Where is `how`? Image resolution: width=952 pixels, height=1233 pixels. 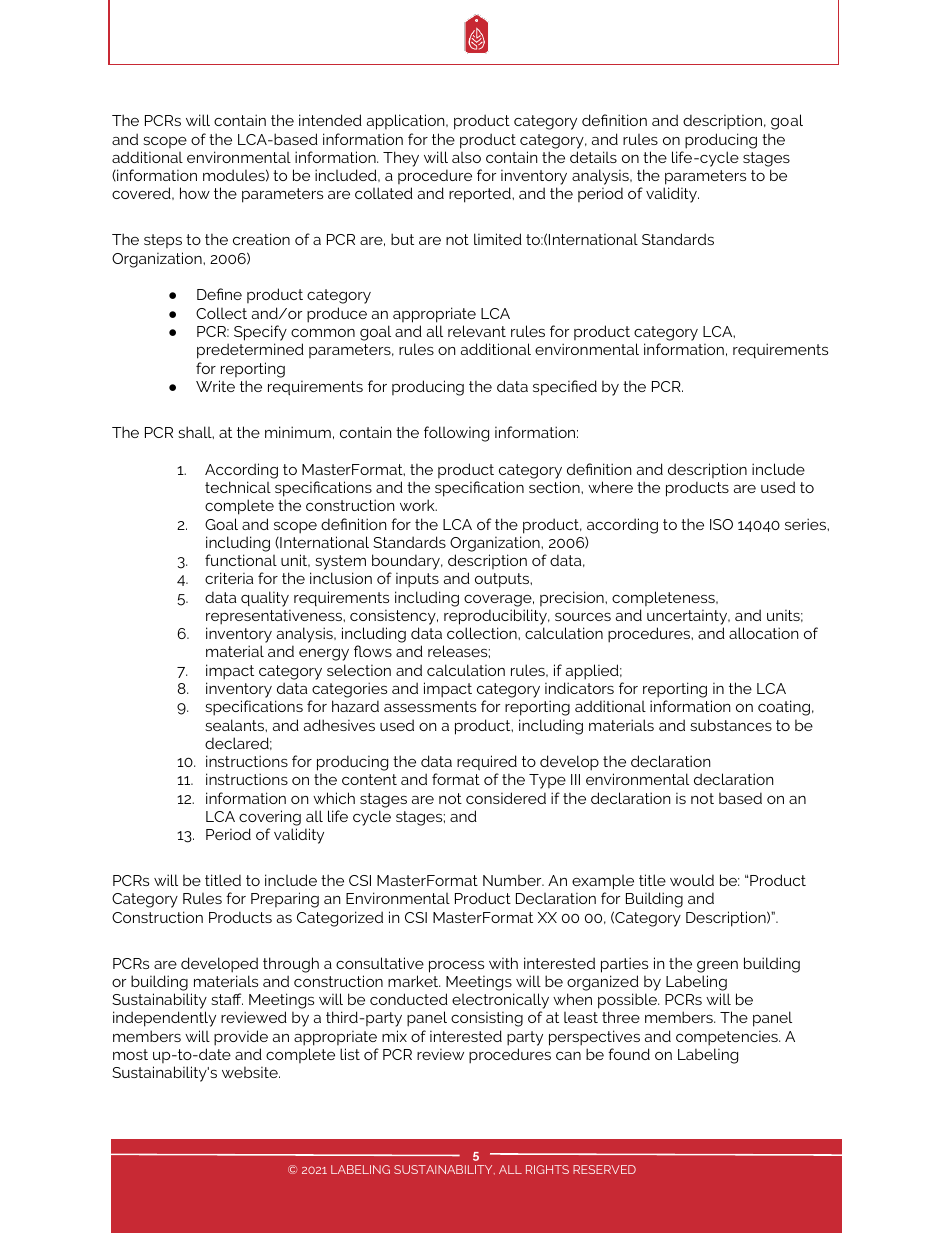 how is located at coordinates (195, 193).
